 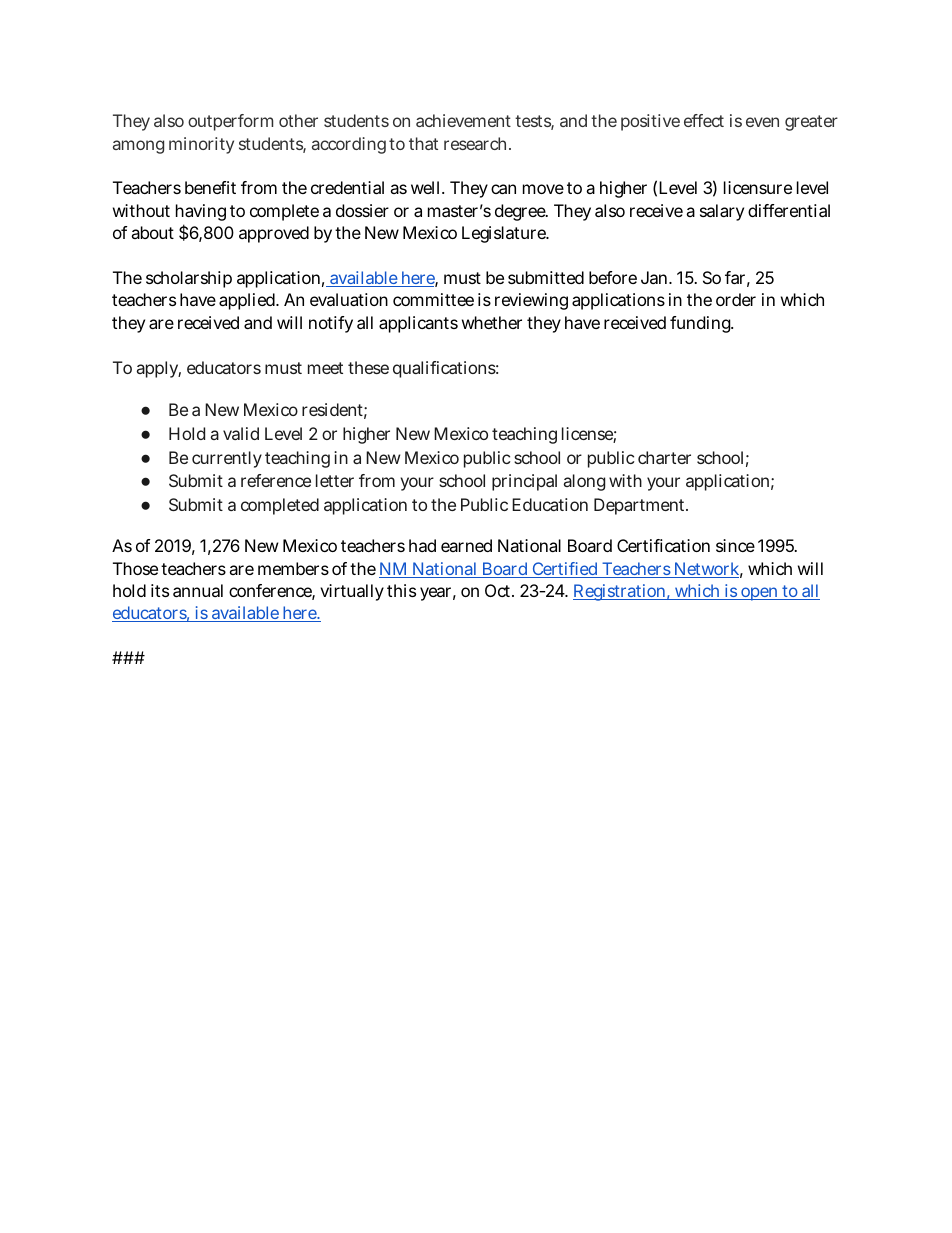 I want to click on scholarship, so click(x=189, y=279).
